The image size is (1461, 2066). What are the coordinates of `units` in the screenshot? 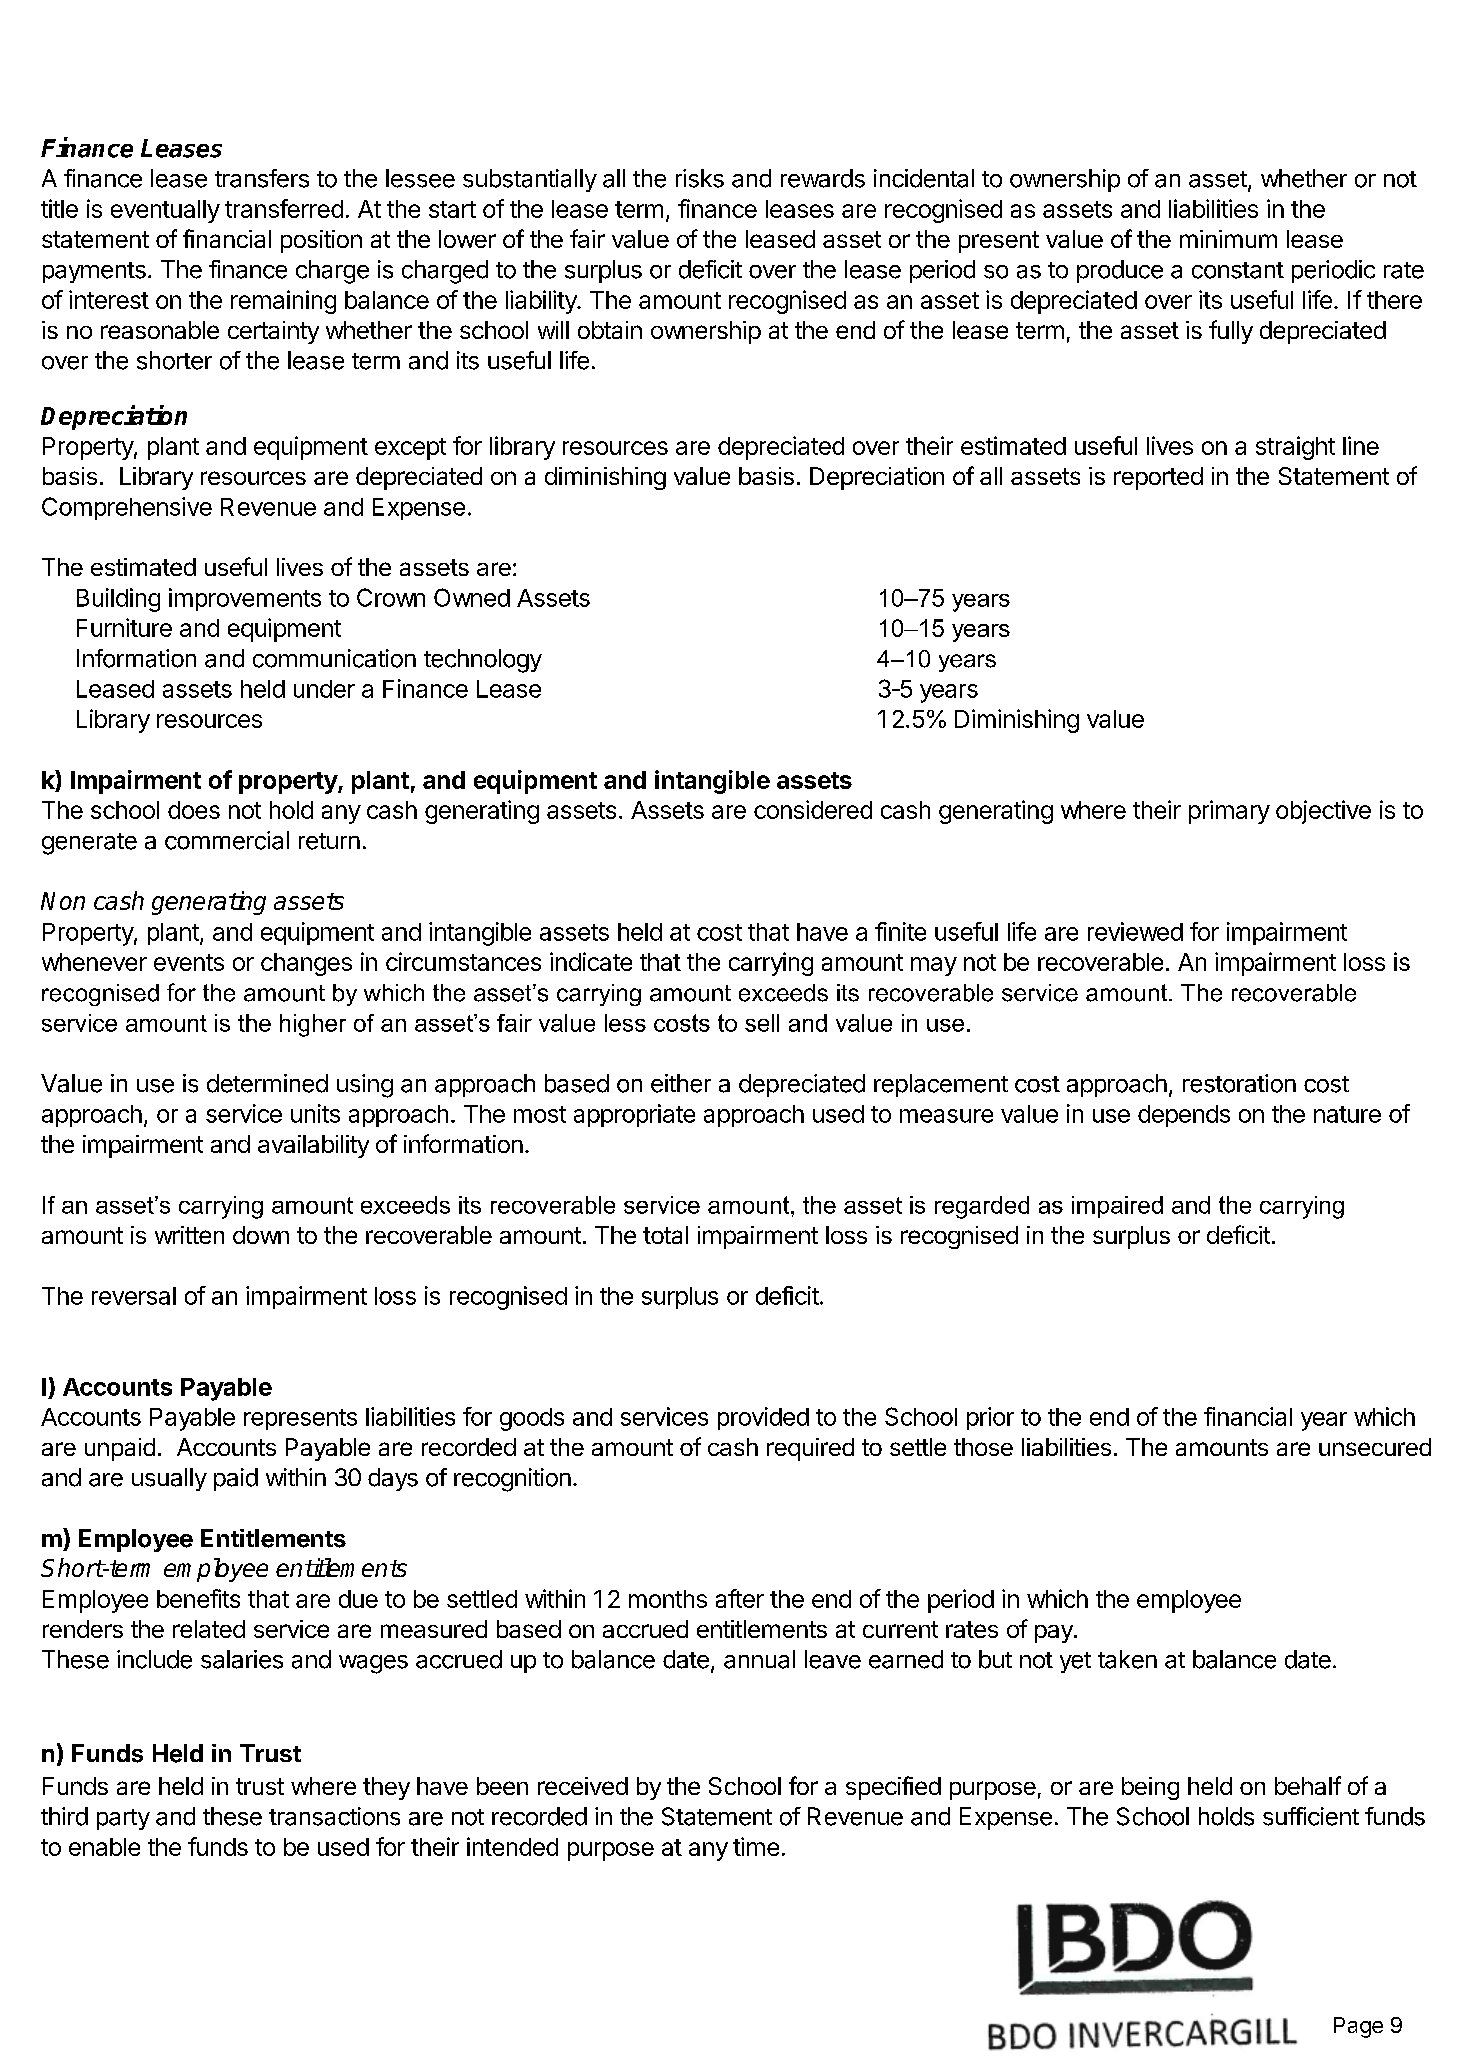 It's located at (315, 1113).
